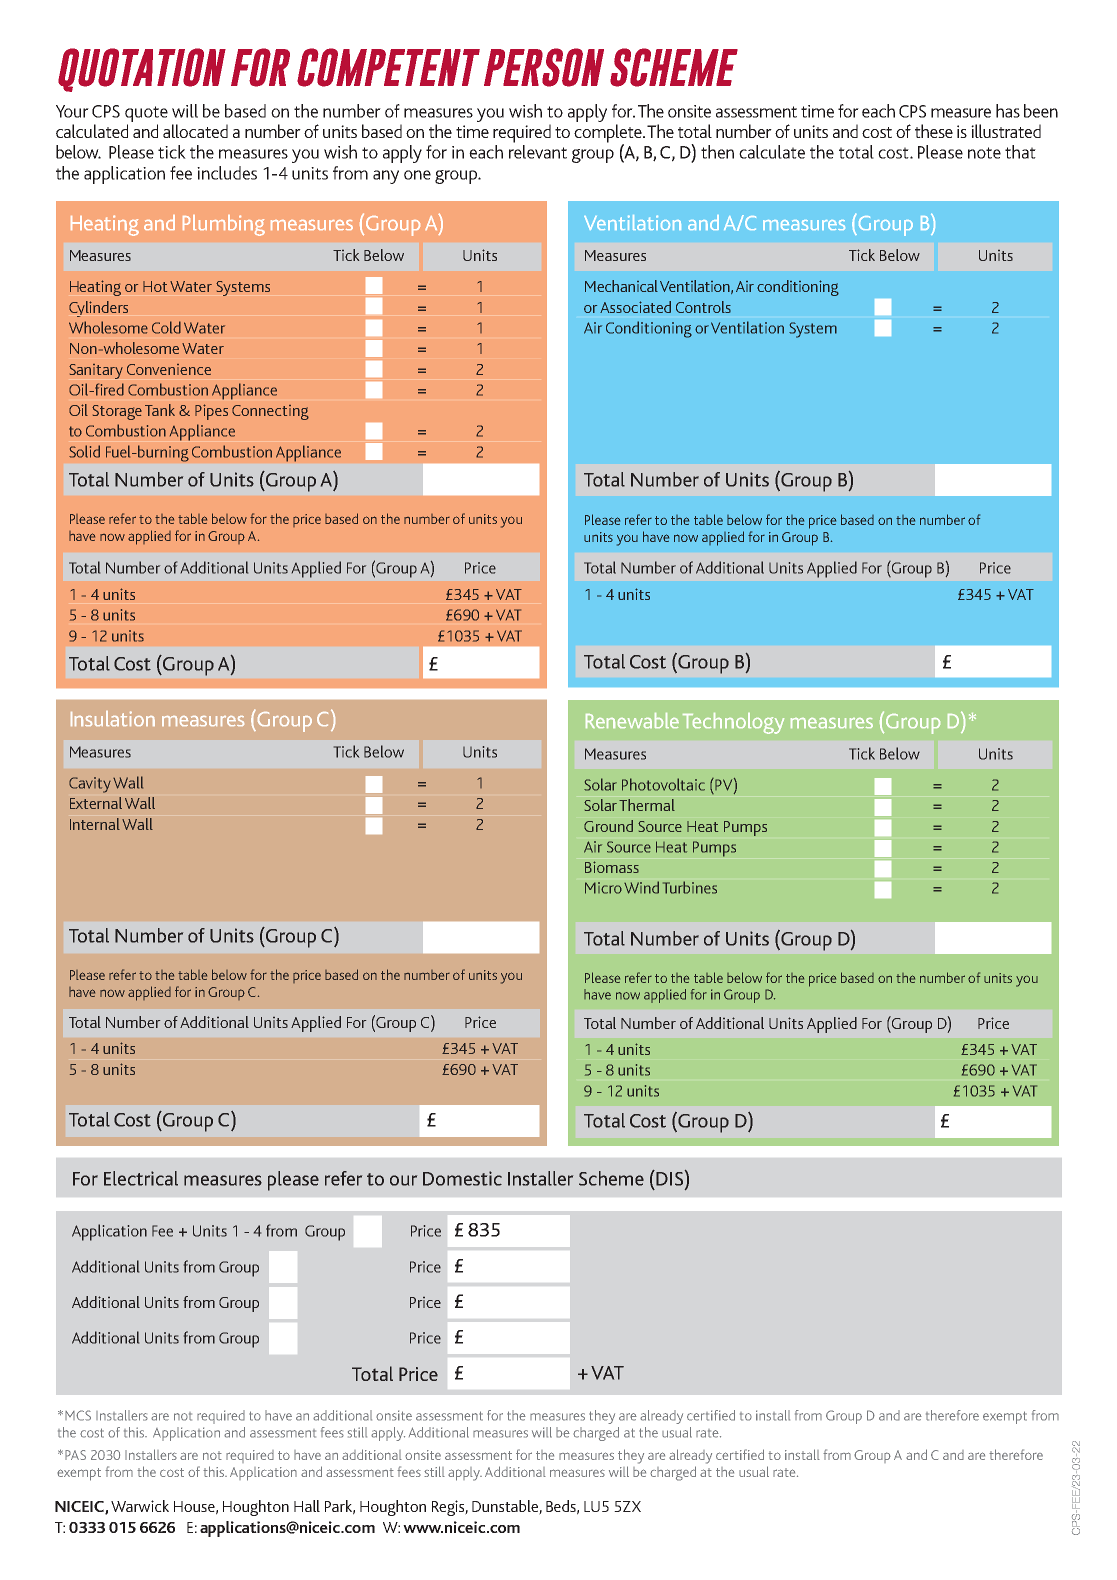  Describe the element at coordinates (669, 1179) in the page. I see `DIS` at that location.
